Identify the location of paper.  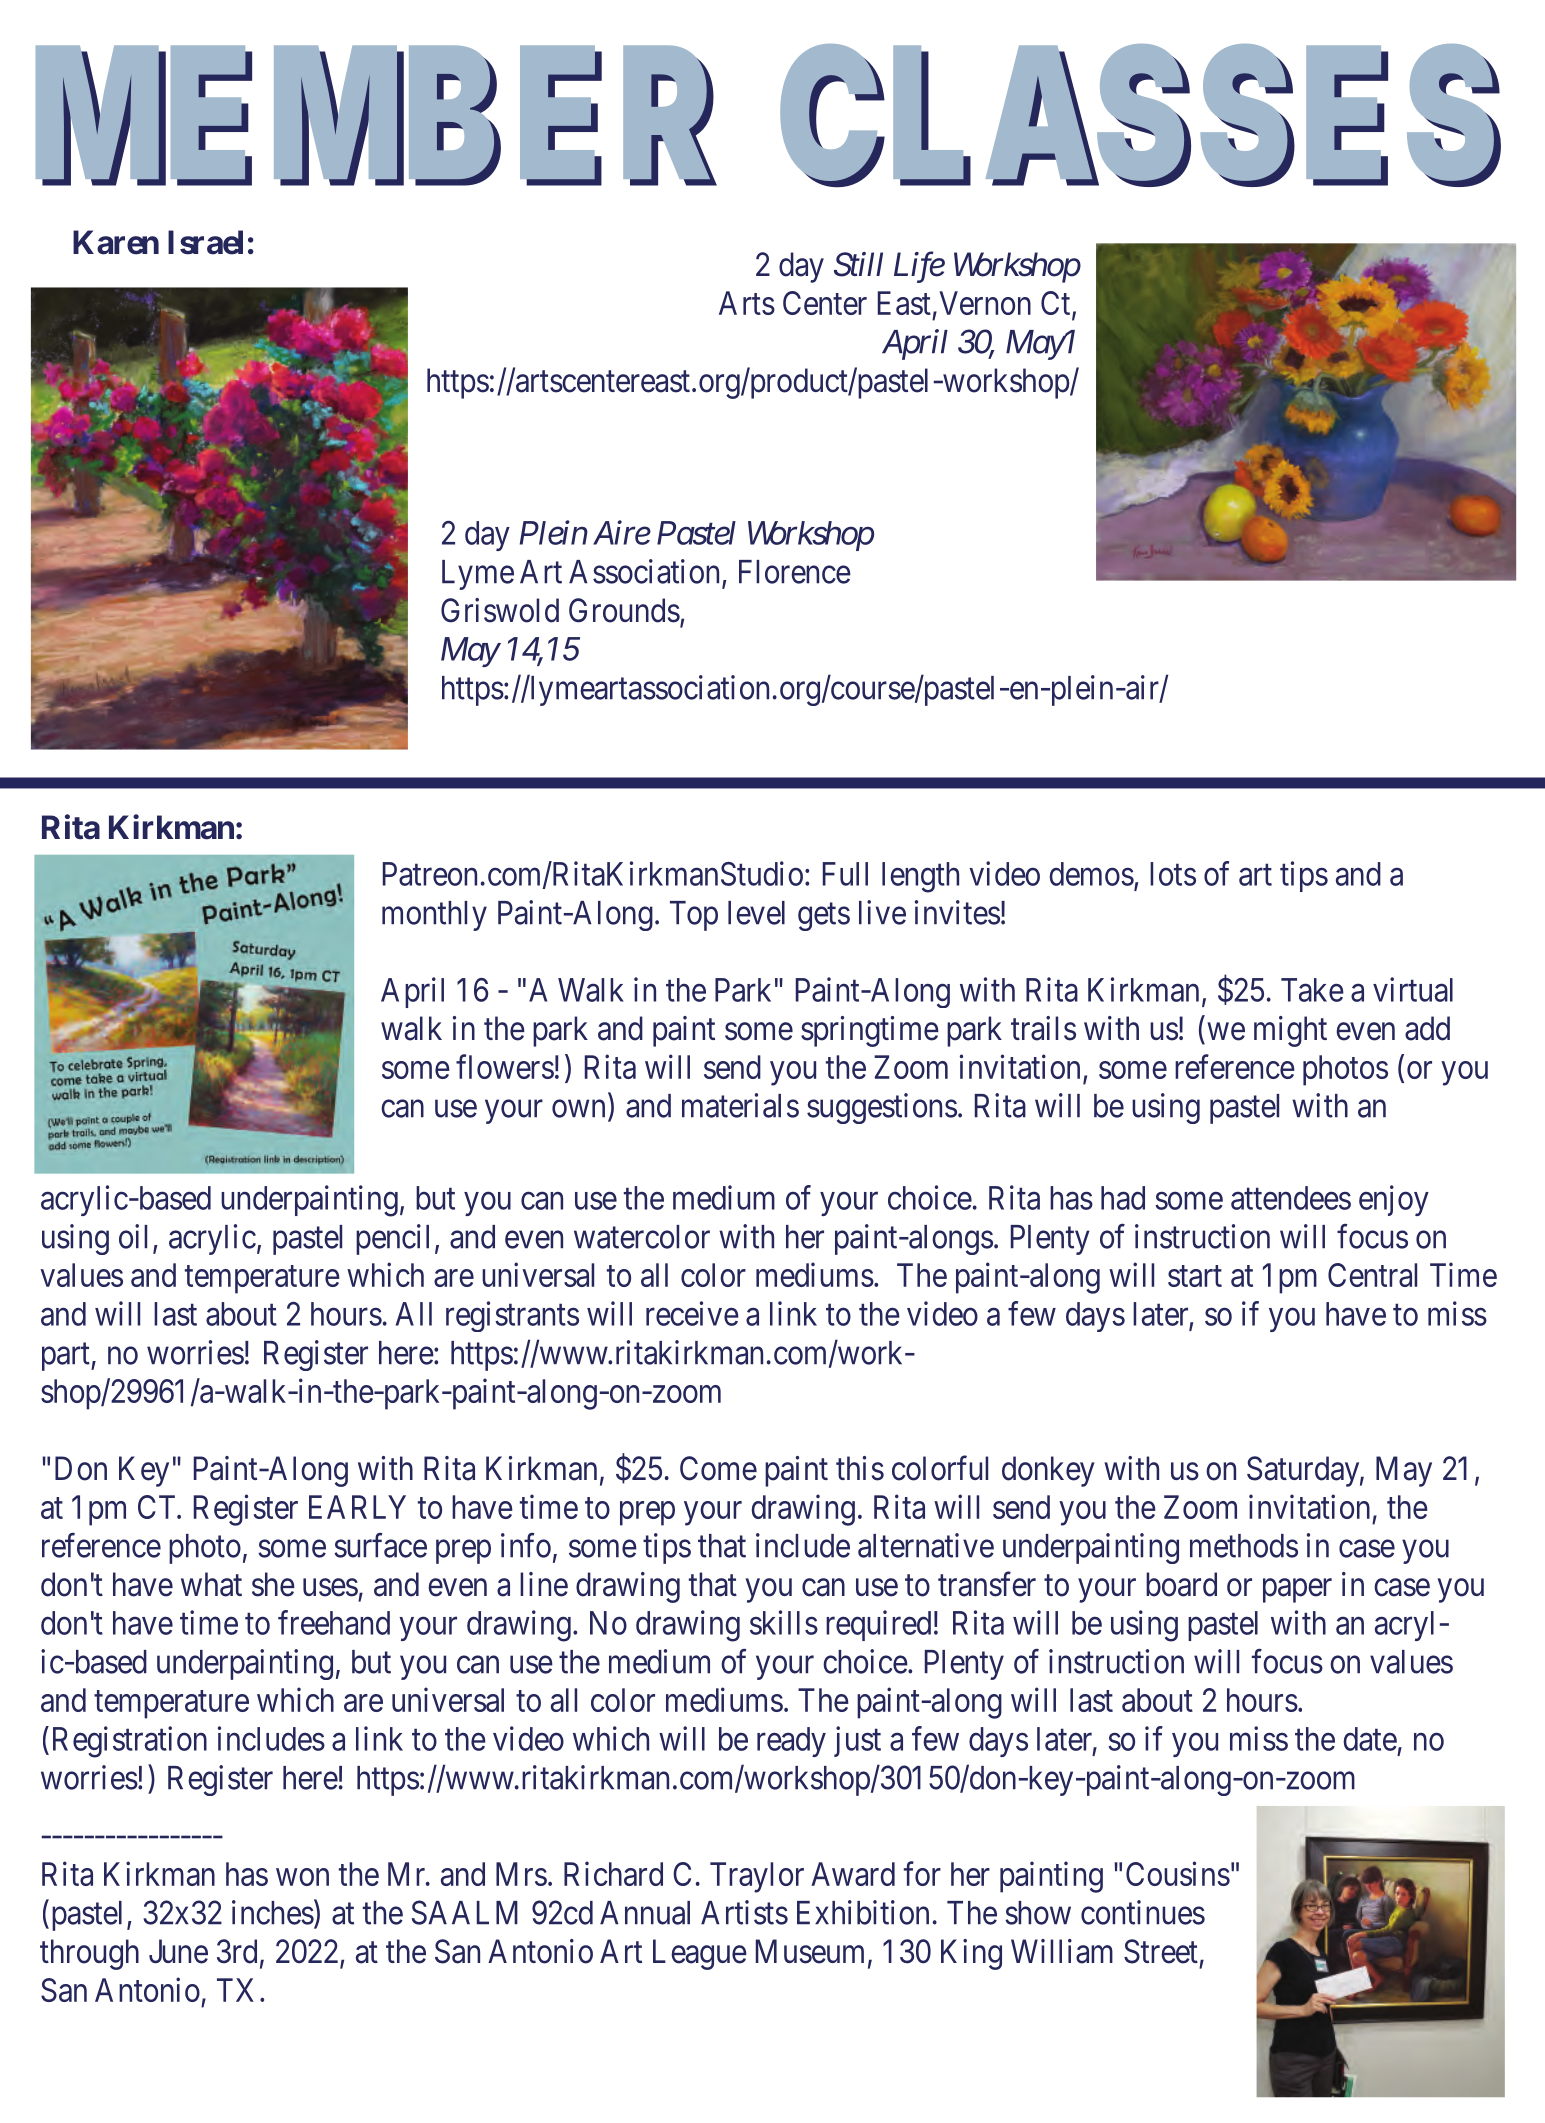
(1297, 1591).
